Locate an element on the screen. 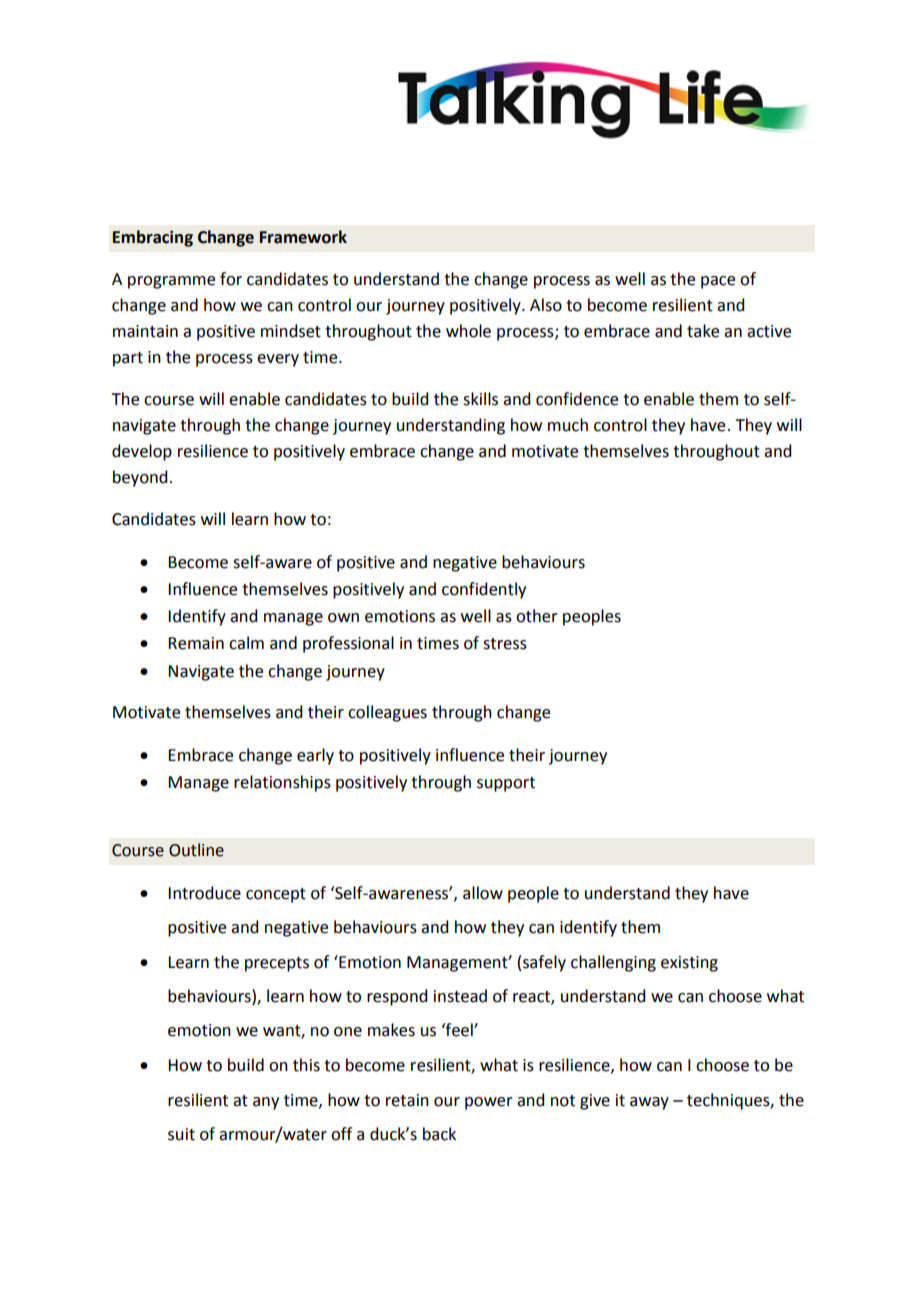 The image size is (924, 1308). other is located at coordinates (537, 616).
